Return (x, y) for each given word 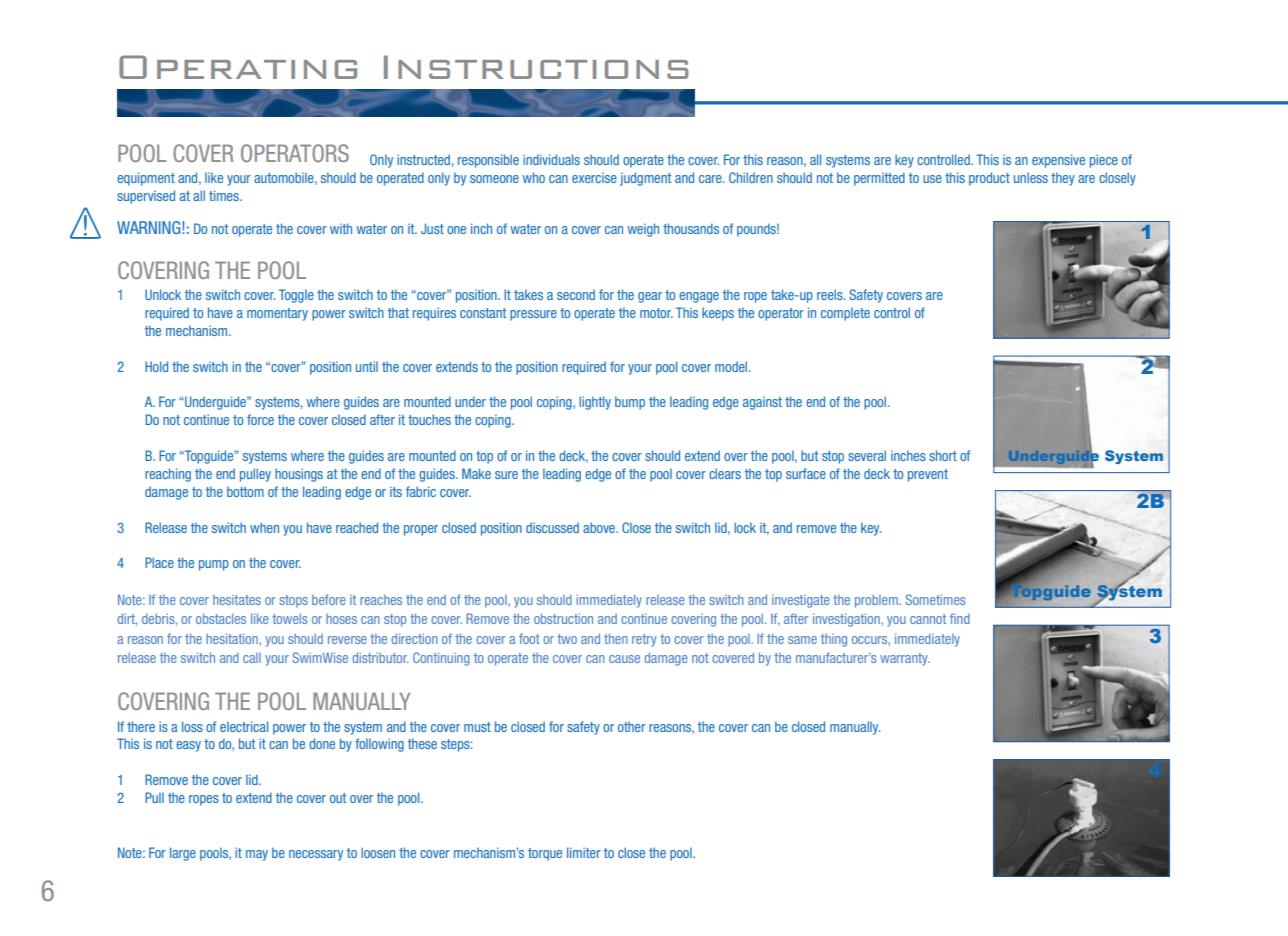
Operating (238, 67)
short (943, 455)
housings (299, 475)
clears (725, 473)
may (257, 855)
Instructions (536, 67)
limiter (584, 852)
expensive (1058, 161)
